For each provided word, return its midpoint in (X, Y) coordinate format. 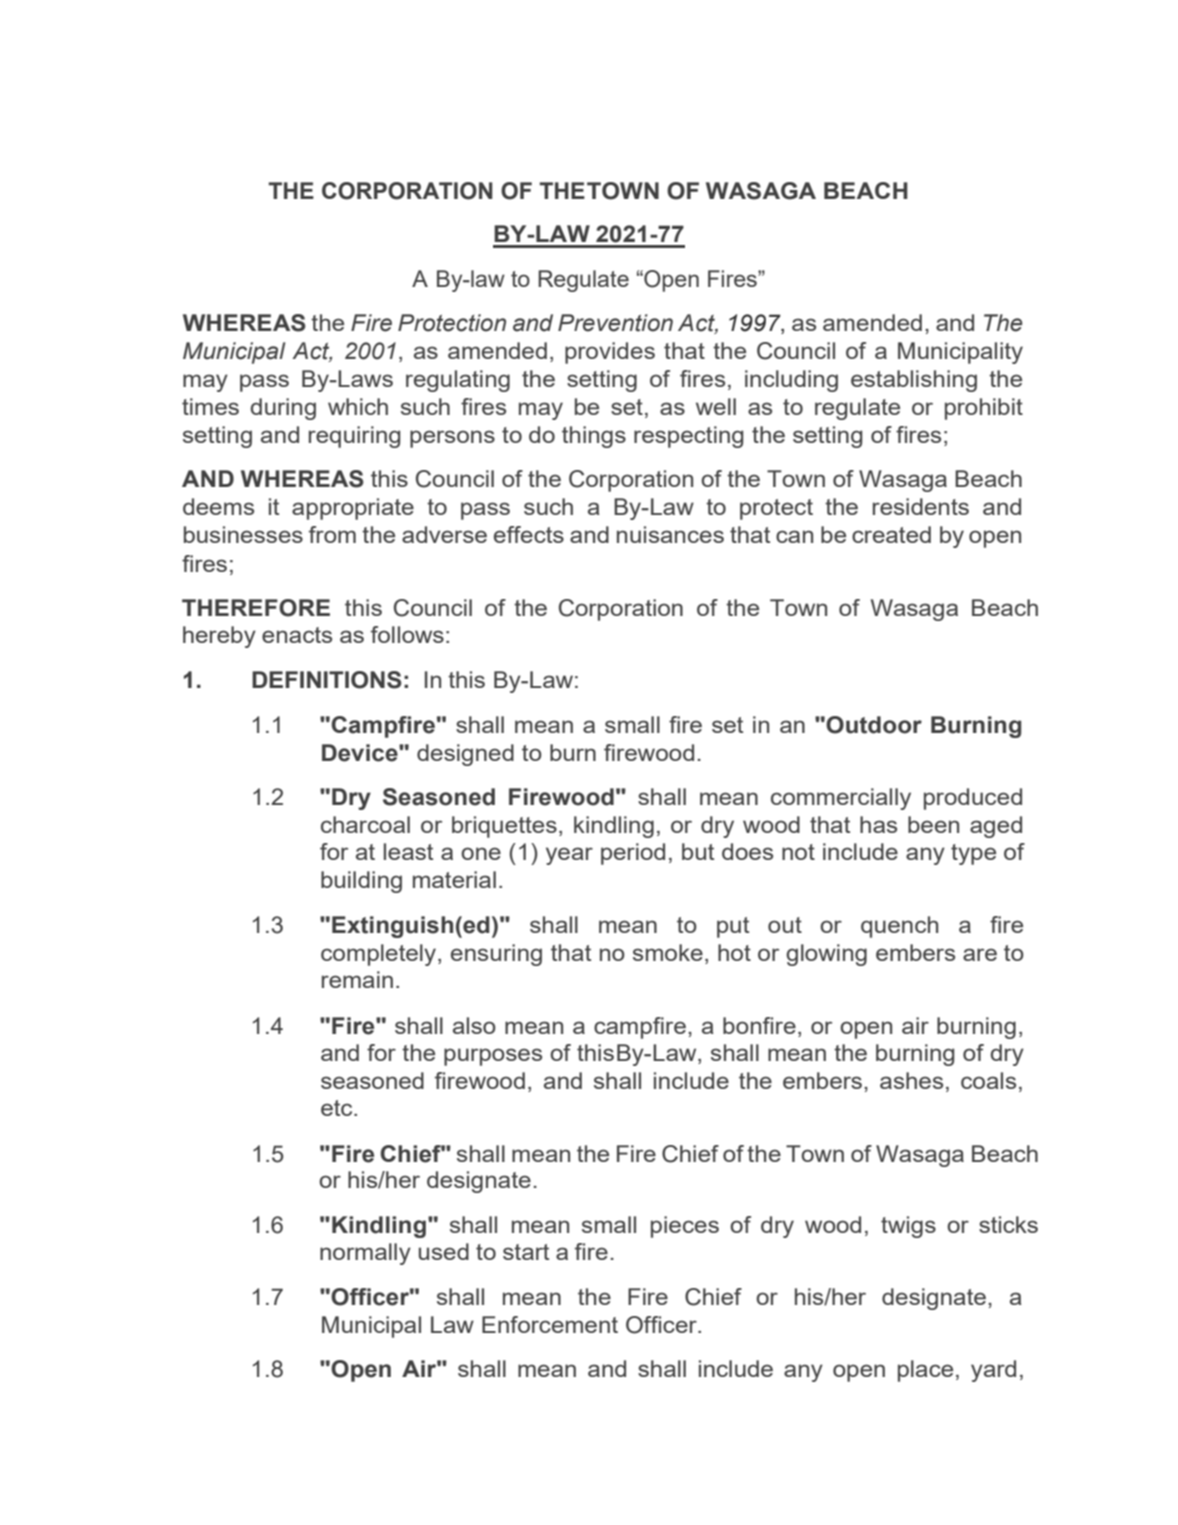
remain (357, 979)
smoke (668, 952)
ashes (911, 1080)
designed (465, 755)
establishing (914, 381)
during (283, 409)
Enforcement (550, 1324)
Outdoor (874, 725)
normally (365, 1254)
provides (610, 353)
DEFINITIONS (327, 680)
